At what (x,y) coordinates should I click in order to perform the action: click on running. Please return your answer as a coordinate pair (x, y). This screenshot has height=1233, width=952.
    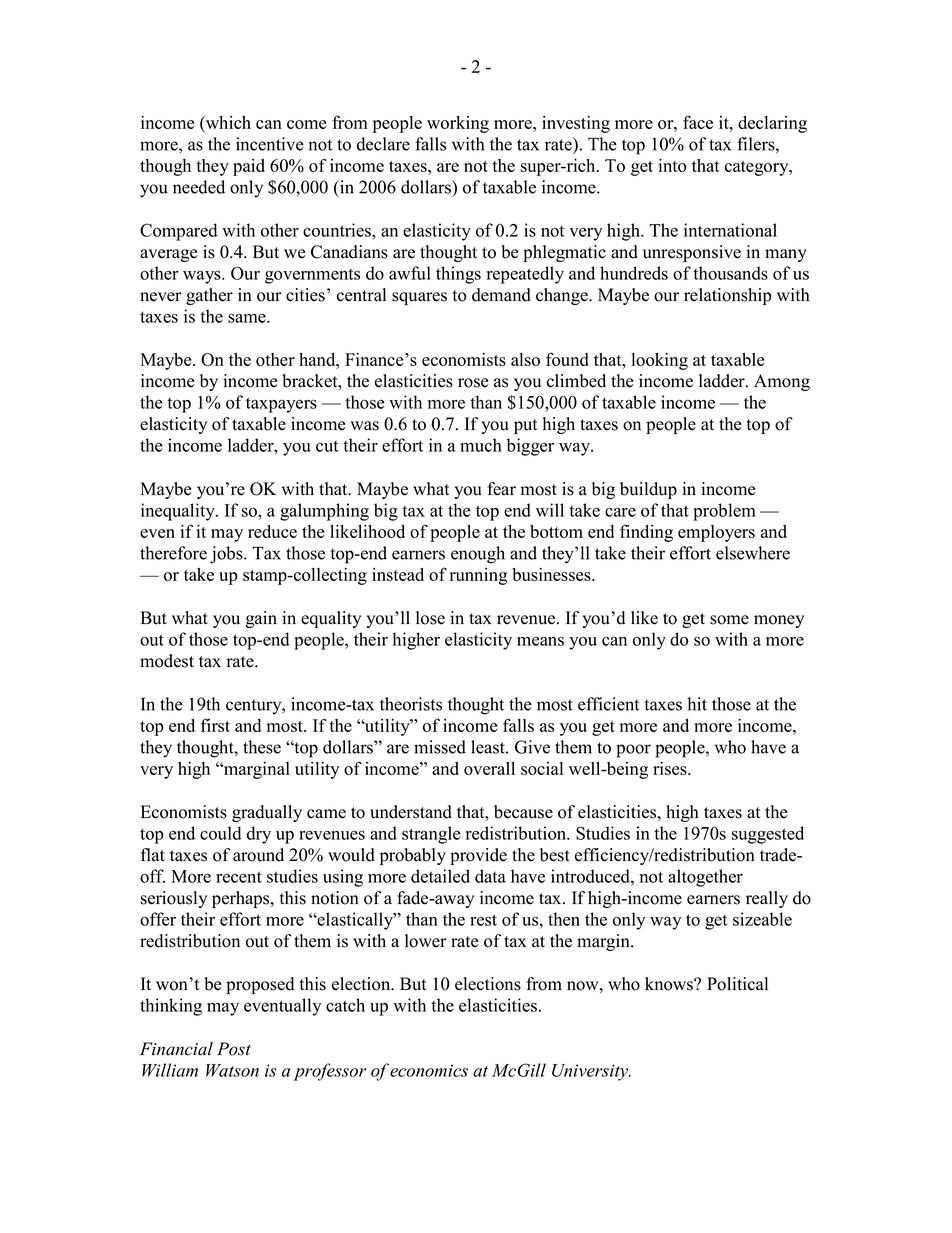
    Looking at the image, I should click on (479, 576).
